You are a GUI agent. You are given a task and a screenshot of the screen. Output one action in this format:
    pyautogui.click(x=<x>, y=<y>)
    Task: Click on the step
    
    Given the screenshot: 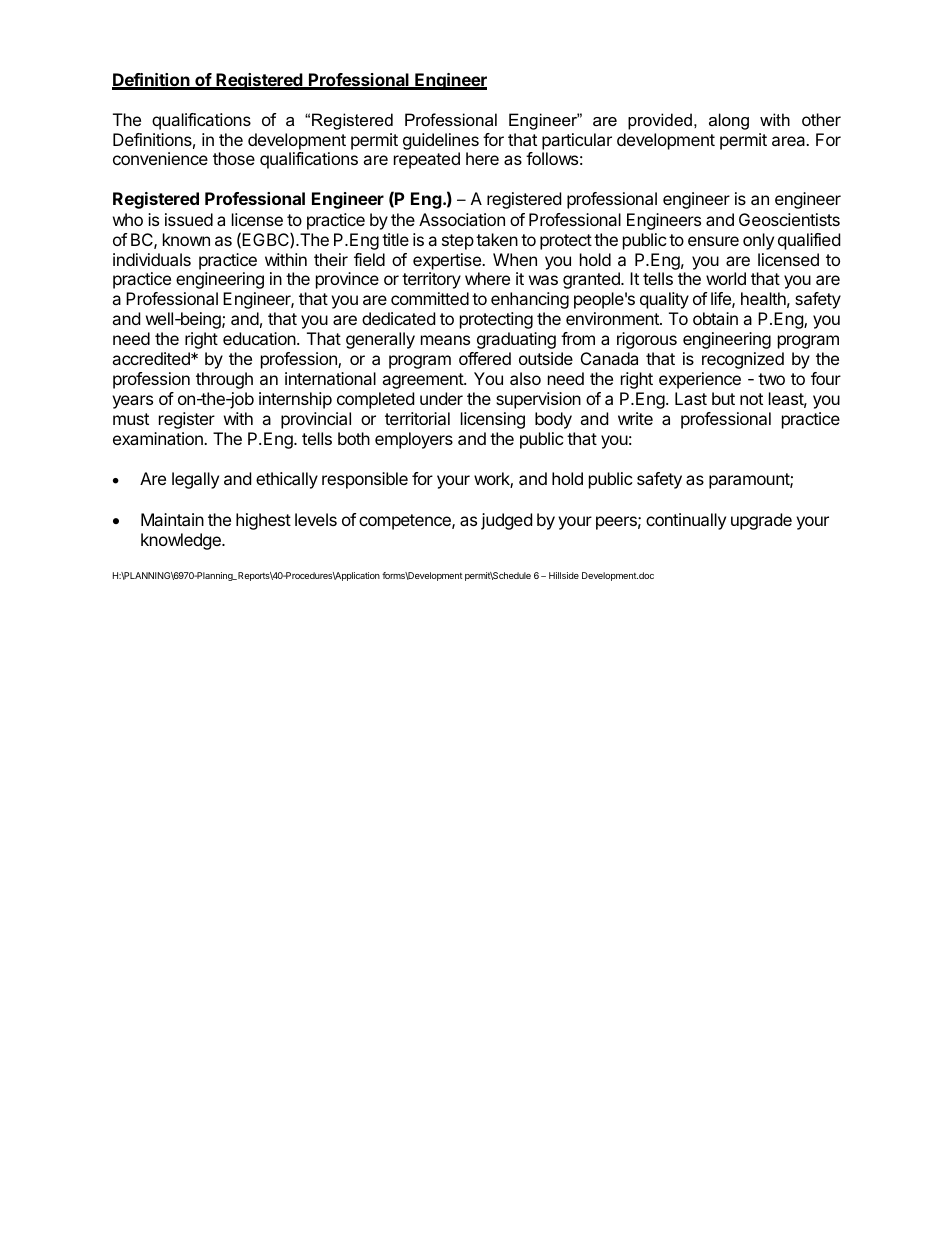 What is the action you would take?
    pyautogui.click(x=458, y=242)
